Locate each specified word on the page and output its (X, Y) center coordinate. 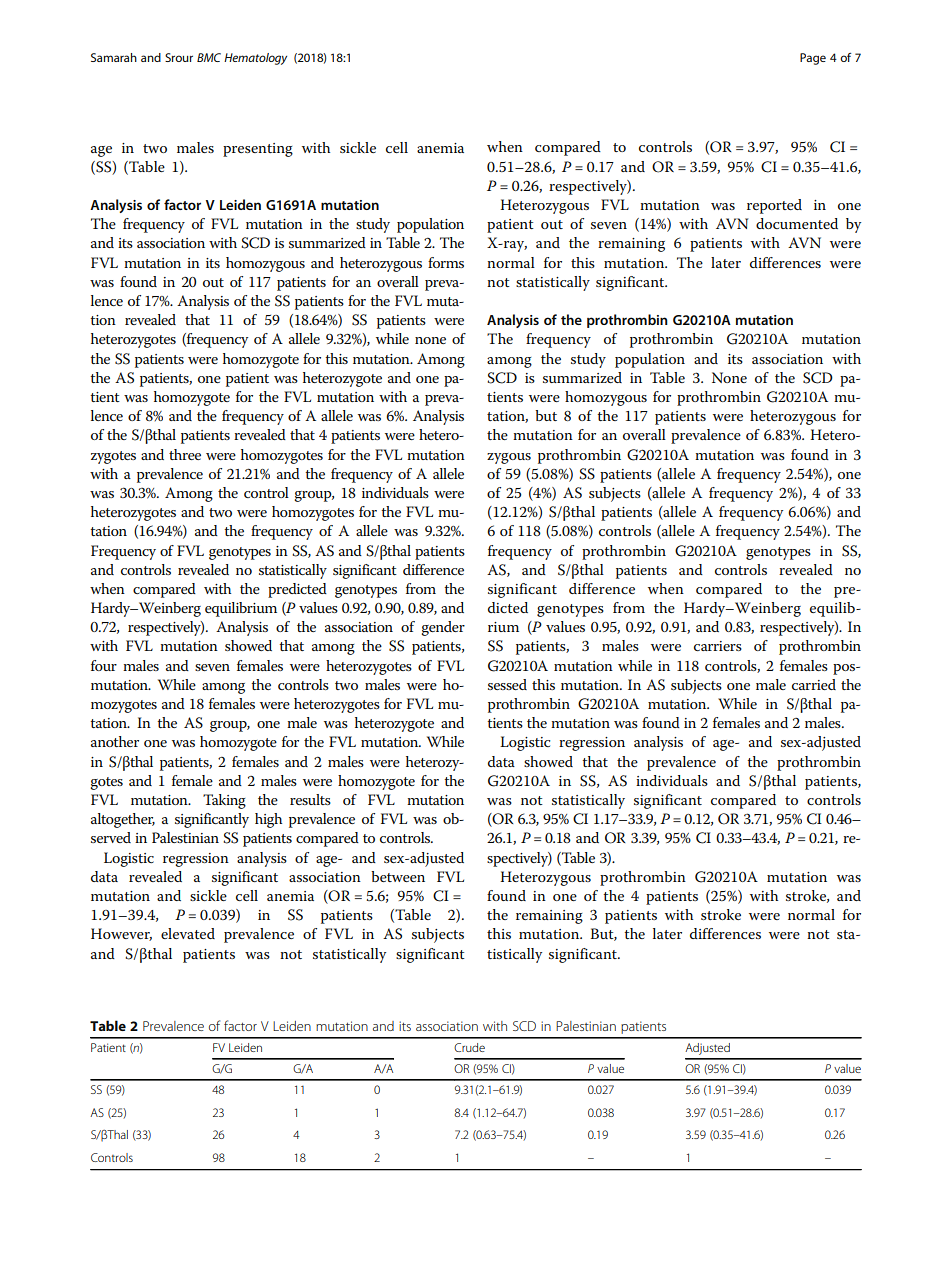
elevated (188, 933)
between (398, 876)
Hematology (255, 59)
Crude (469, 1047)
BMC (209, 57)
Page (813, 59)
